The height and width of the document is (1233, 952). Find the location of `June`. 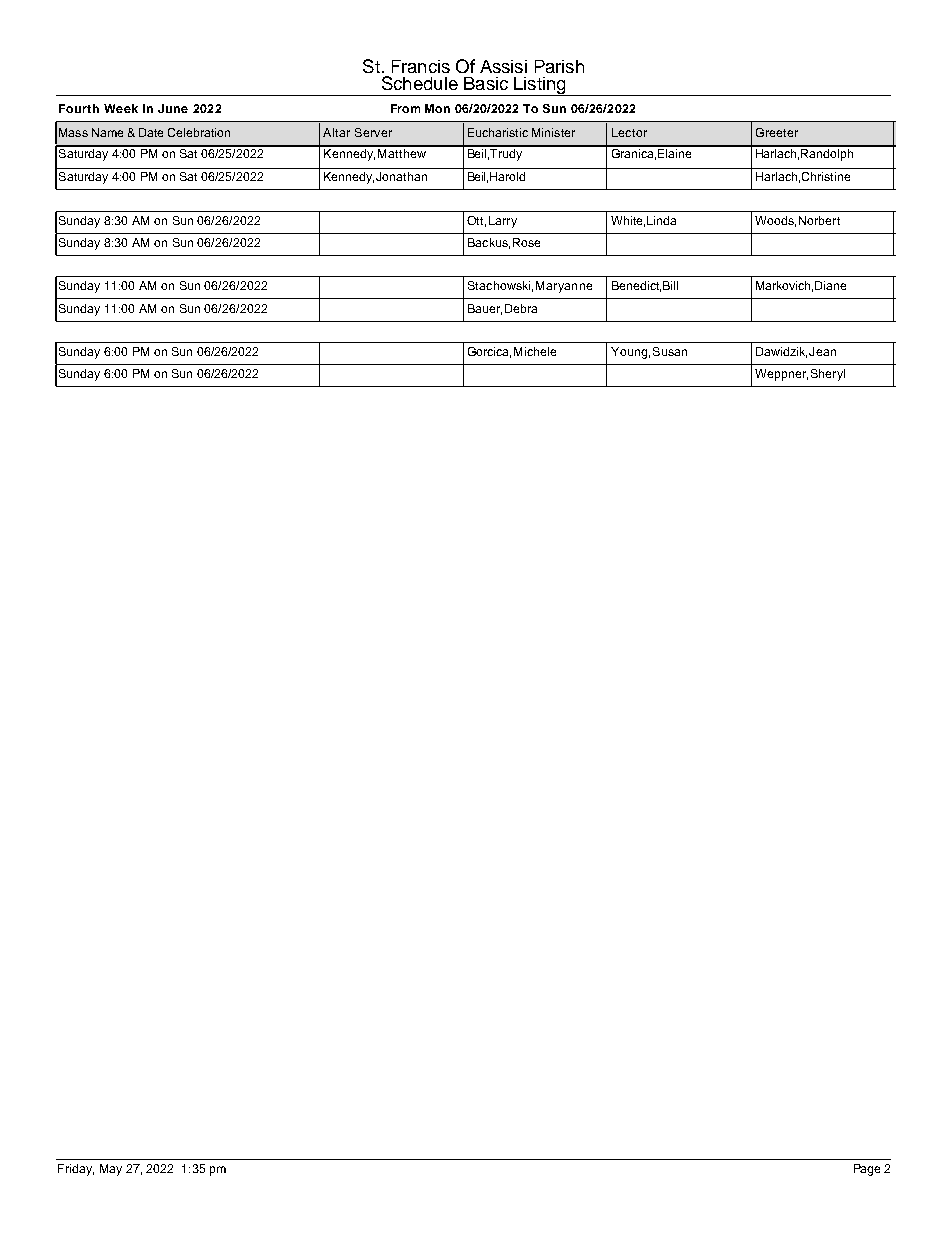

June is located at coordinates (173, 108).
